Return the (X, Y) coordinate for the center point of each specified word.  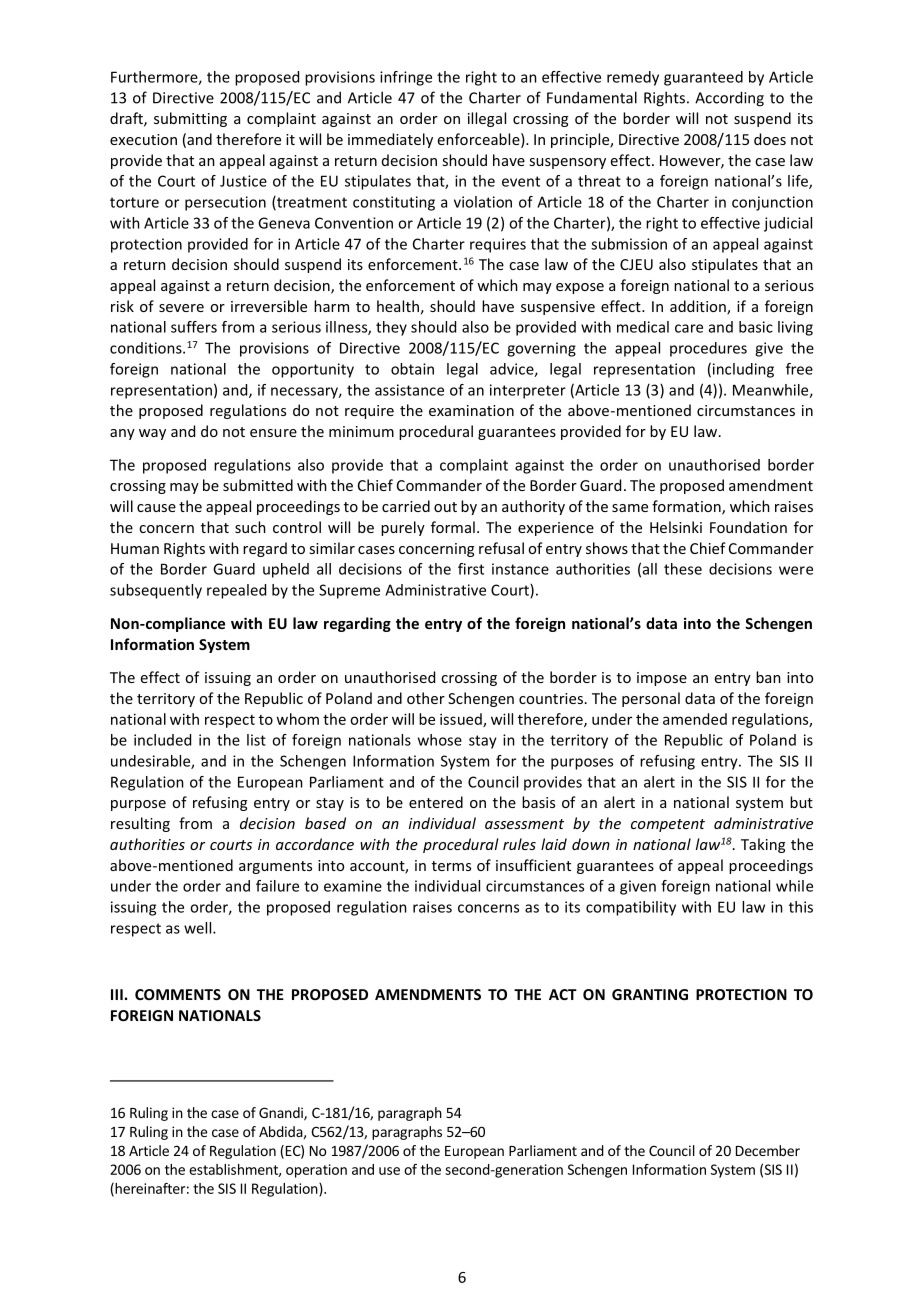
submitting (190, 119)
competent (668, 825)
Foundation (748, 527)
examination (471, 410)
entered (436, 802)
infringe (406, 78)
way (152, 434)
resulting (140, 824)
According (729, 99)
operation (316, 1171)
